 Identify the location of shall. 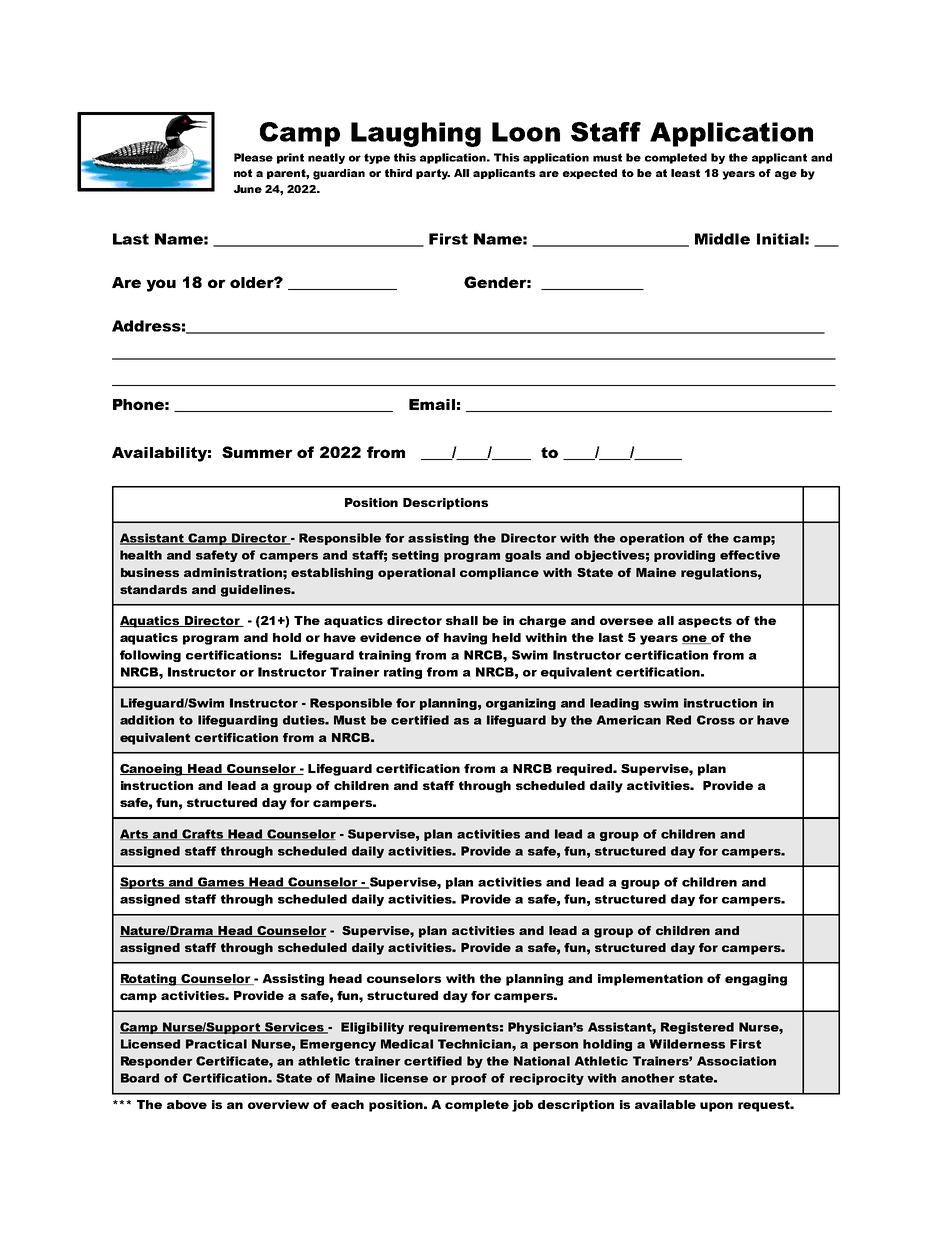
(462, 620).
